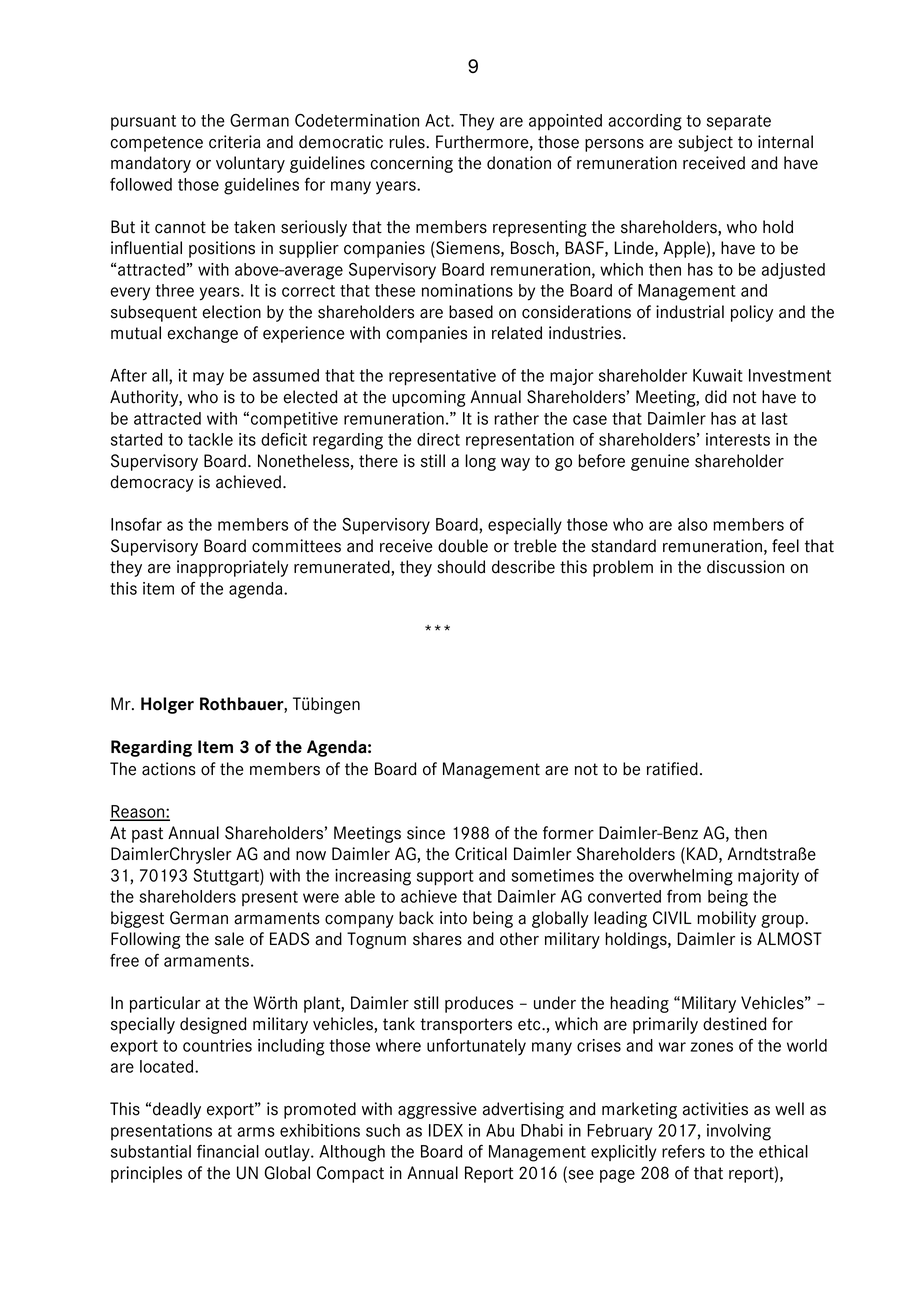  What do you see at coordinates (147, 835) in the document?
I see `past` at bounding box center [147, 835].
